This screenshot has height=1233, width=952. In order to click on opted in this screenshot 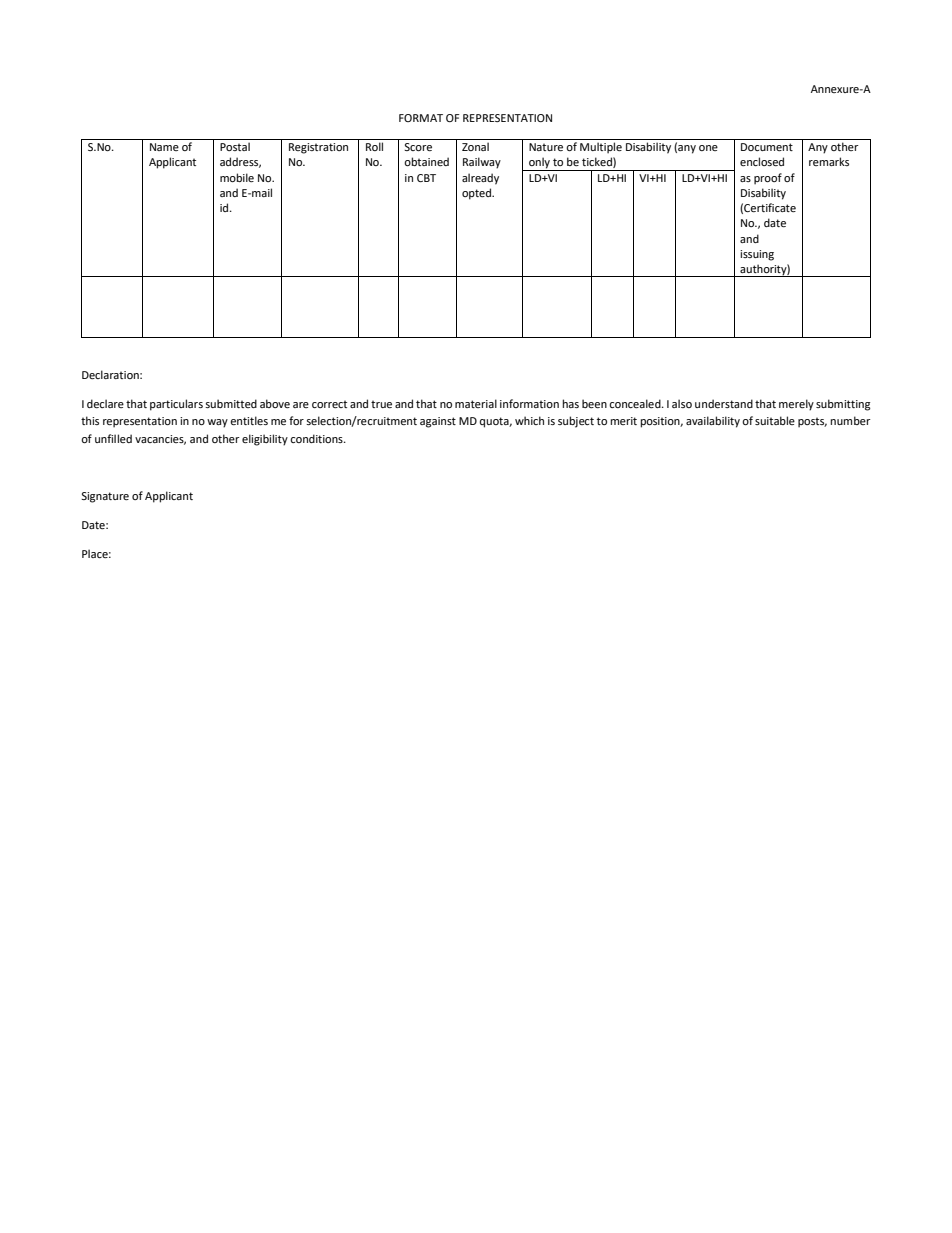, I will do `click(478, 194)`.
